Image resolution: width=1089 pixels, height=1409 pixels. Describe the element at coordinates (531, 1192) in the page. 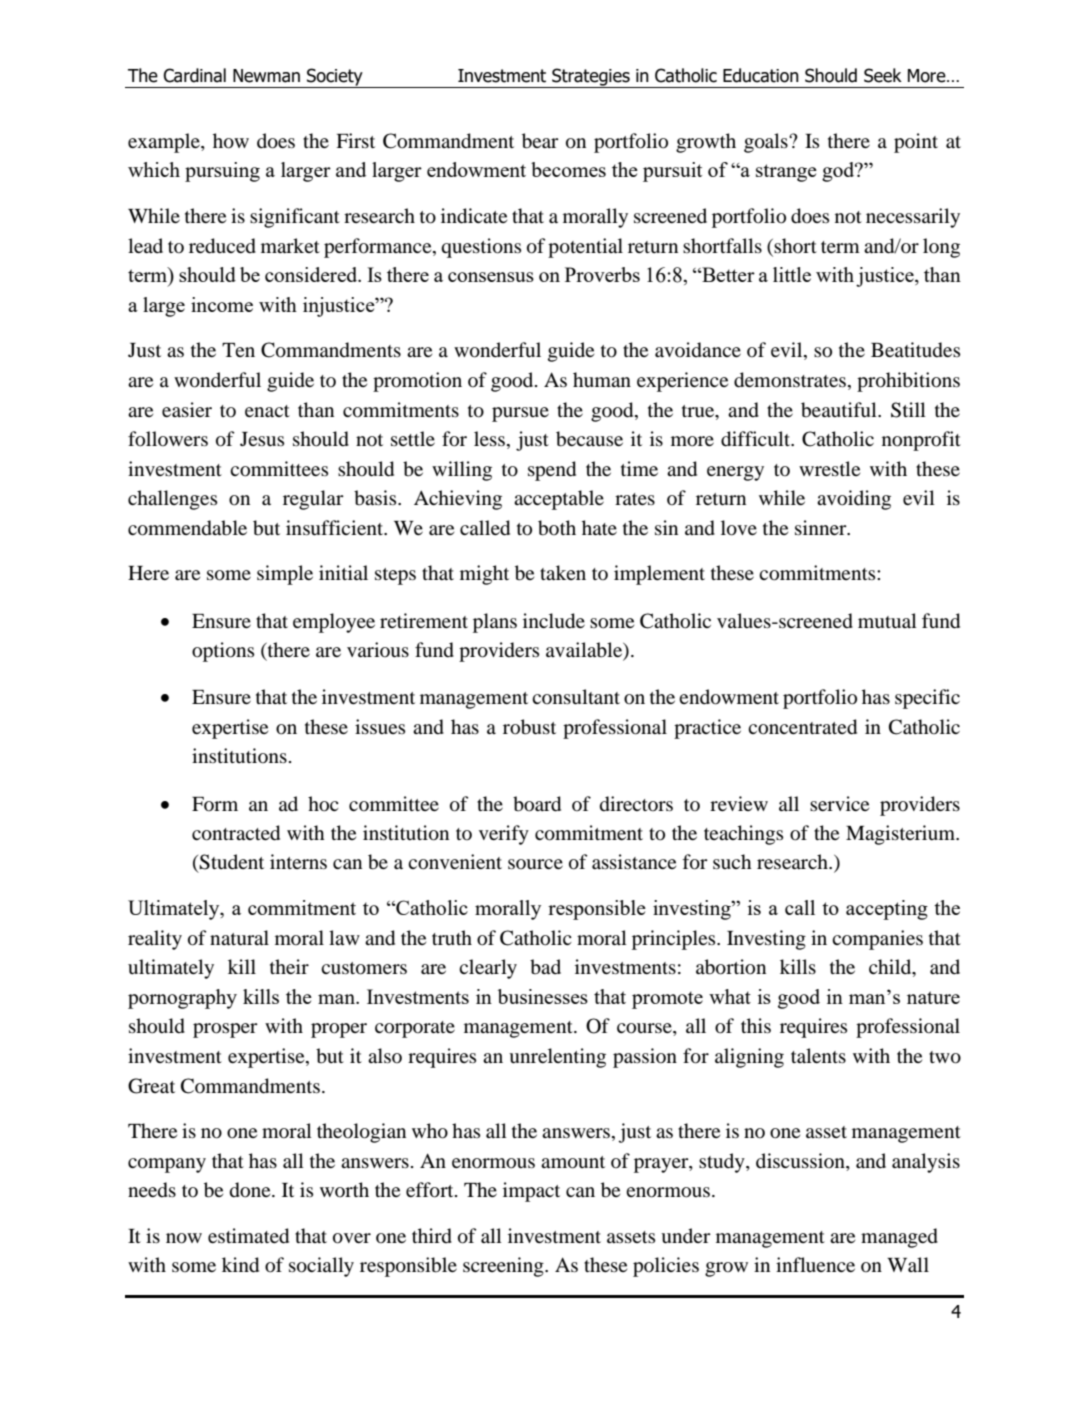

I see `impact` at that location.
